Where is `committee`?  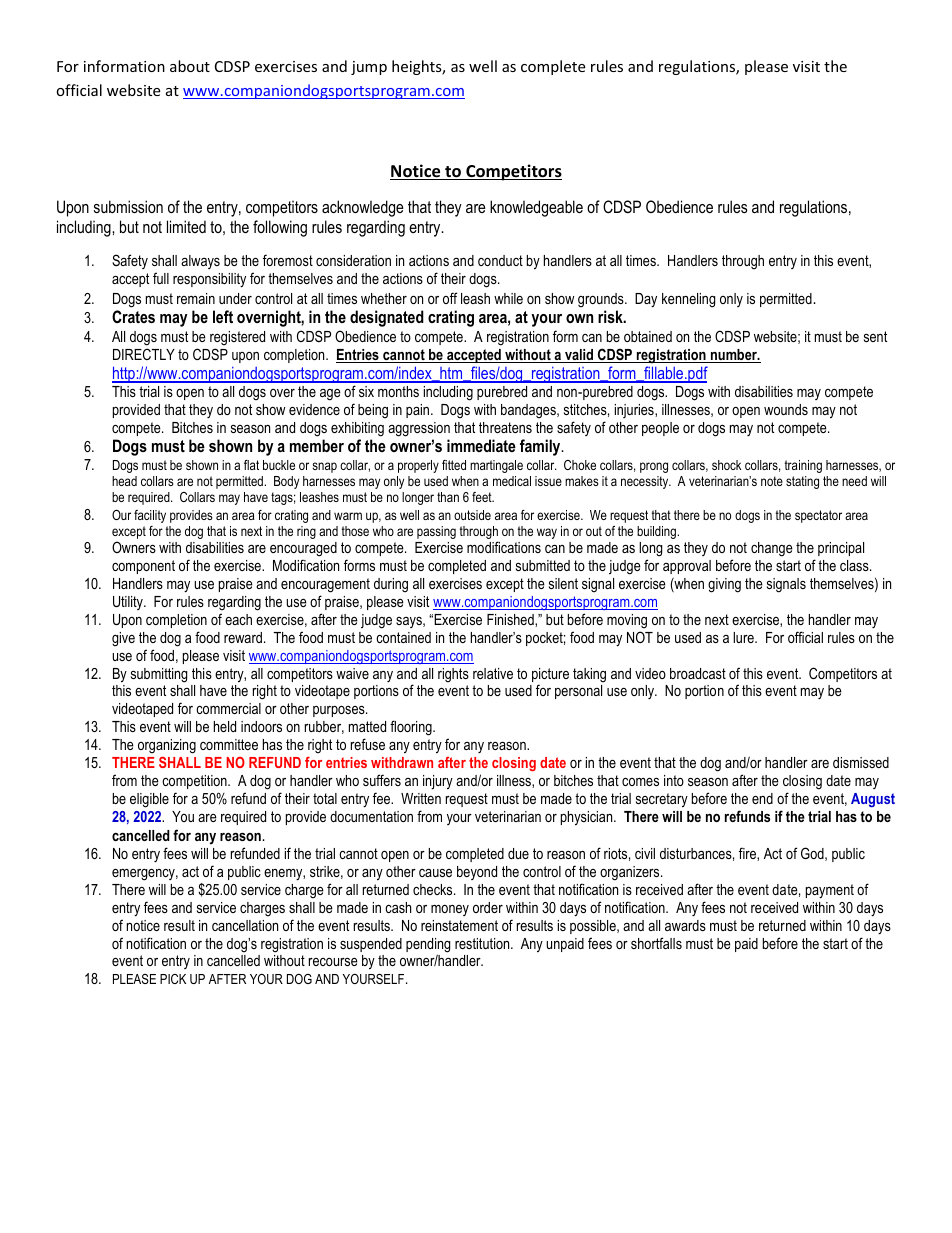
committee is located at coordinates (229, 744).
